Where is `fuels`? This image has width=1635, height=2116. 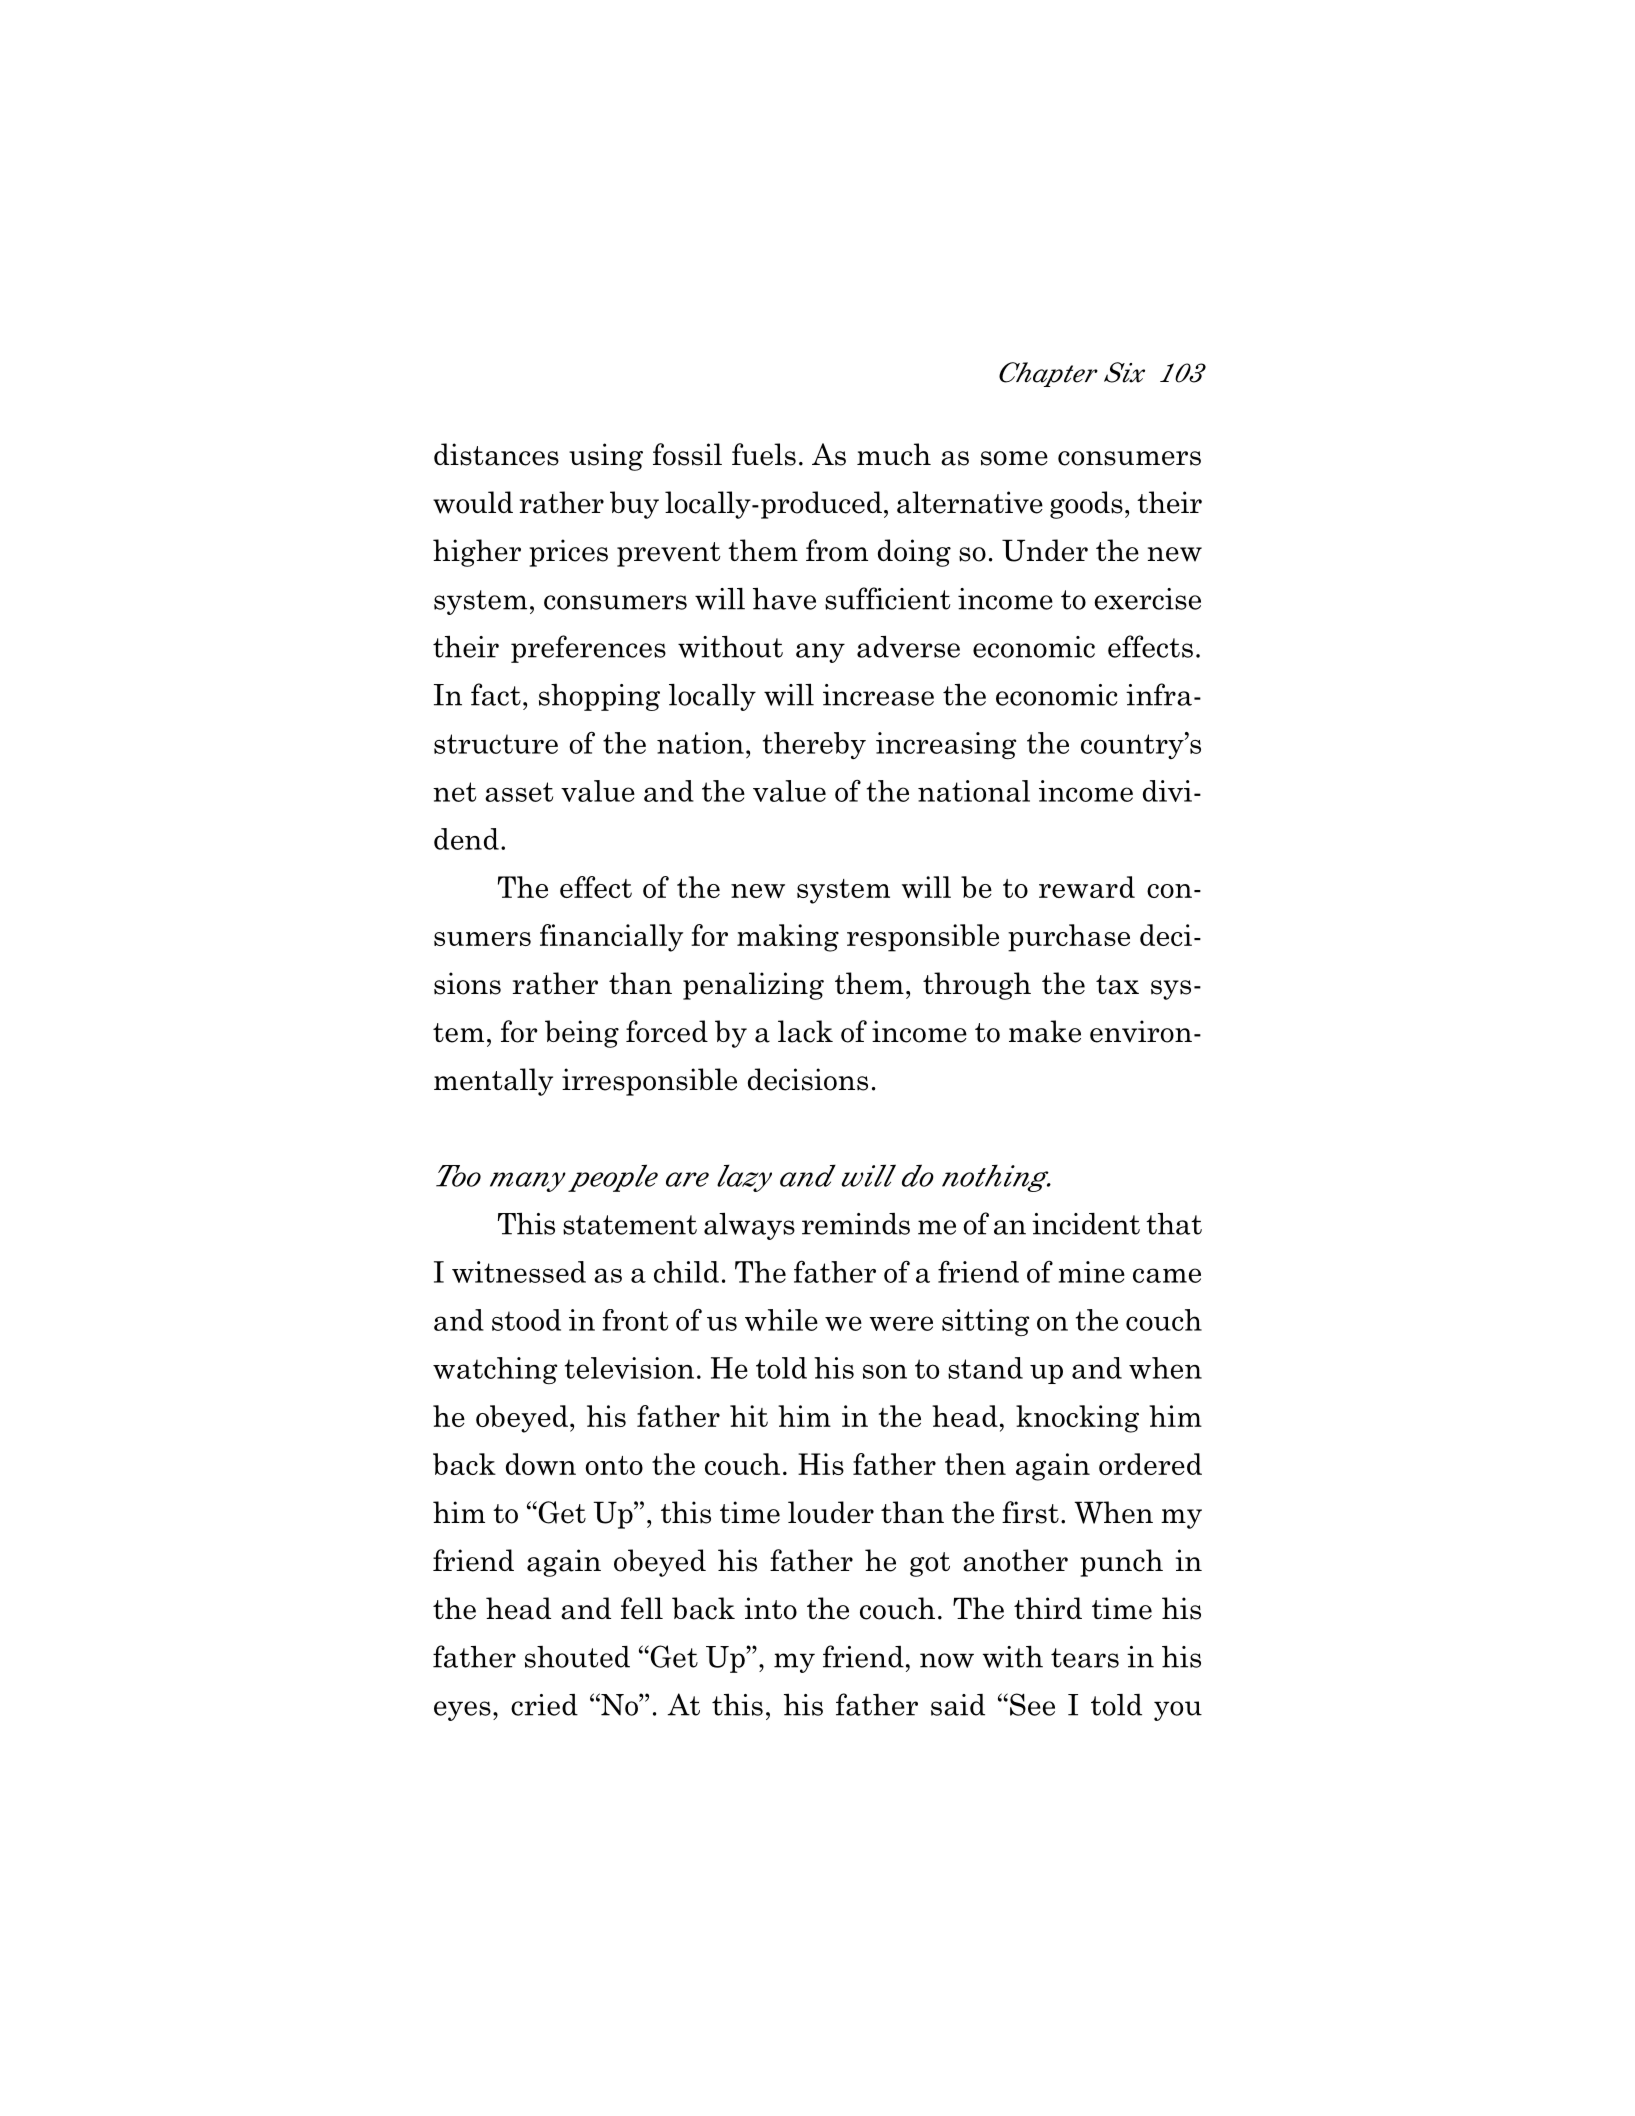 fuels is located at coordinates (764, 454).
